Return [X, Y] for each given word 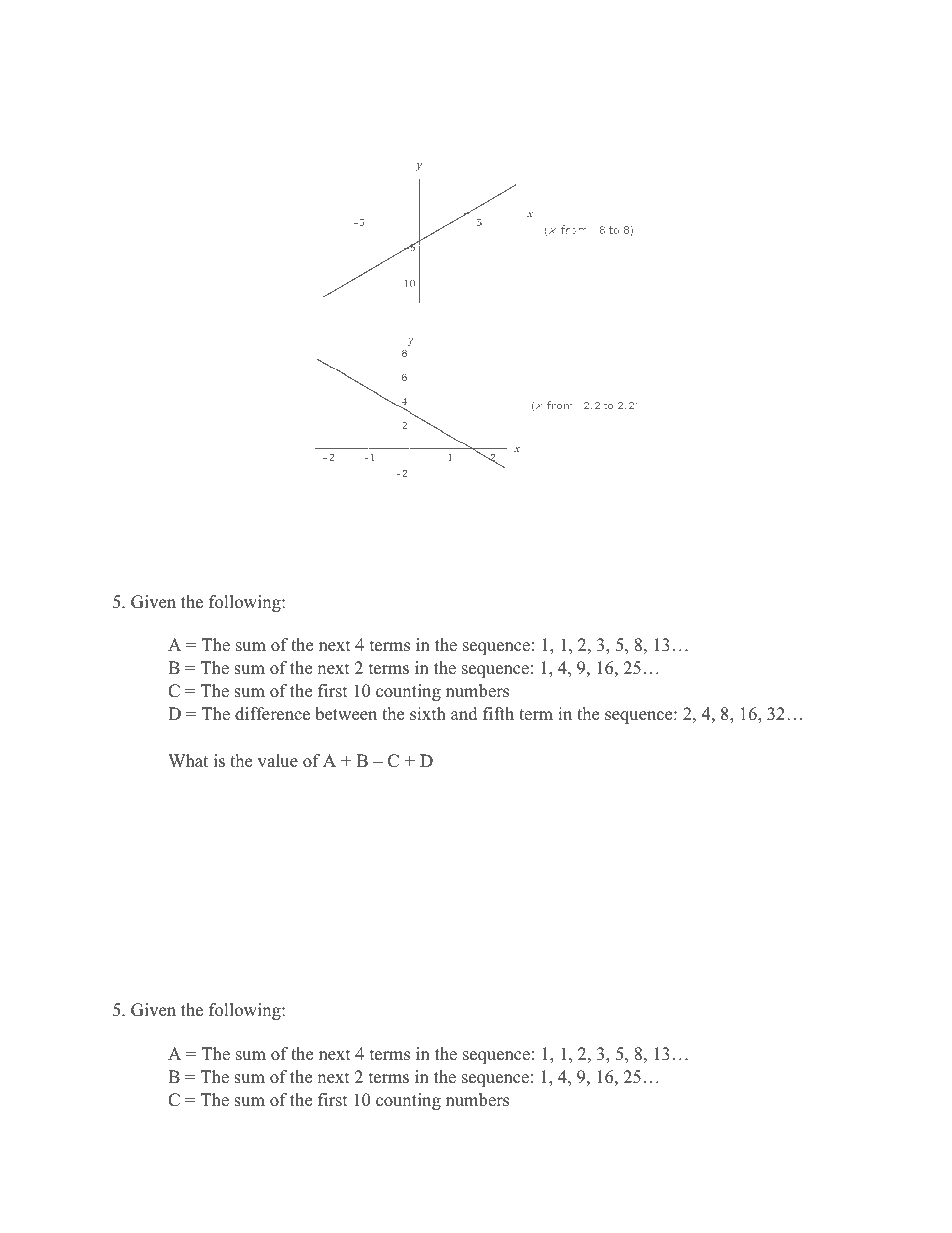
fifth [498, 713]
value [278, 761]
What [188, 760]
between [346, 714]
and [464, 714]
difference [272, 714]
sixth [428, 714]
